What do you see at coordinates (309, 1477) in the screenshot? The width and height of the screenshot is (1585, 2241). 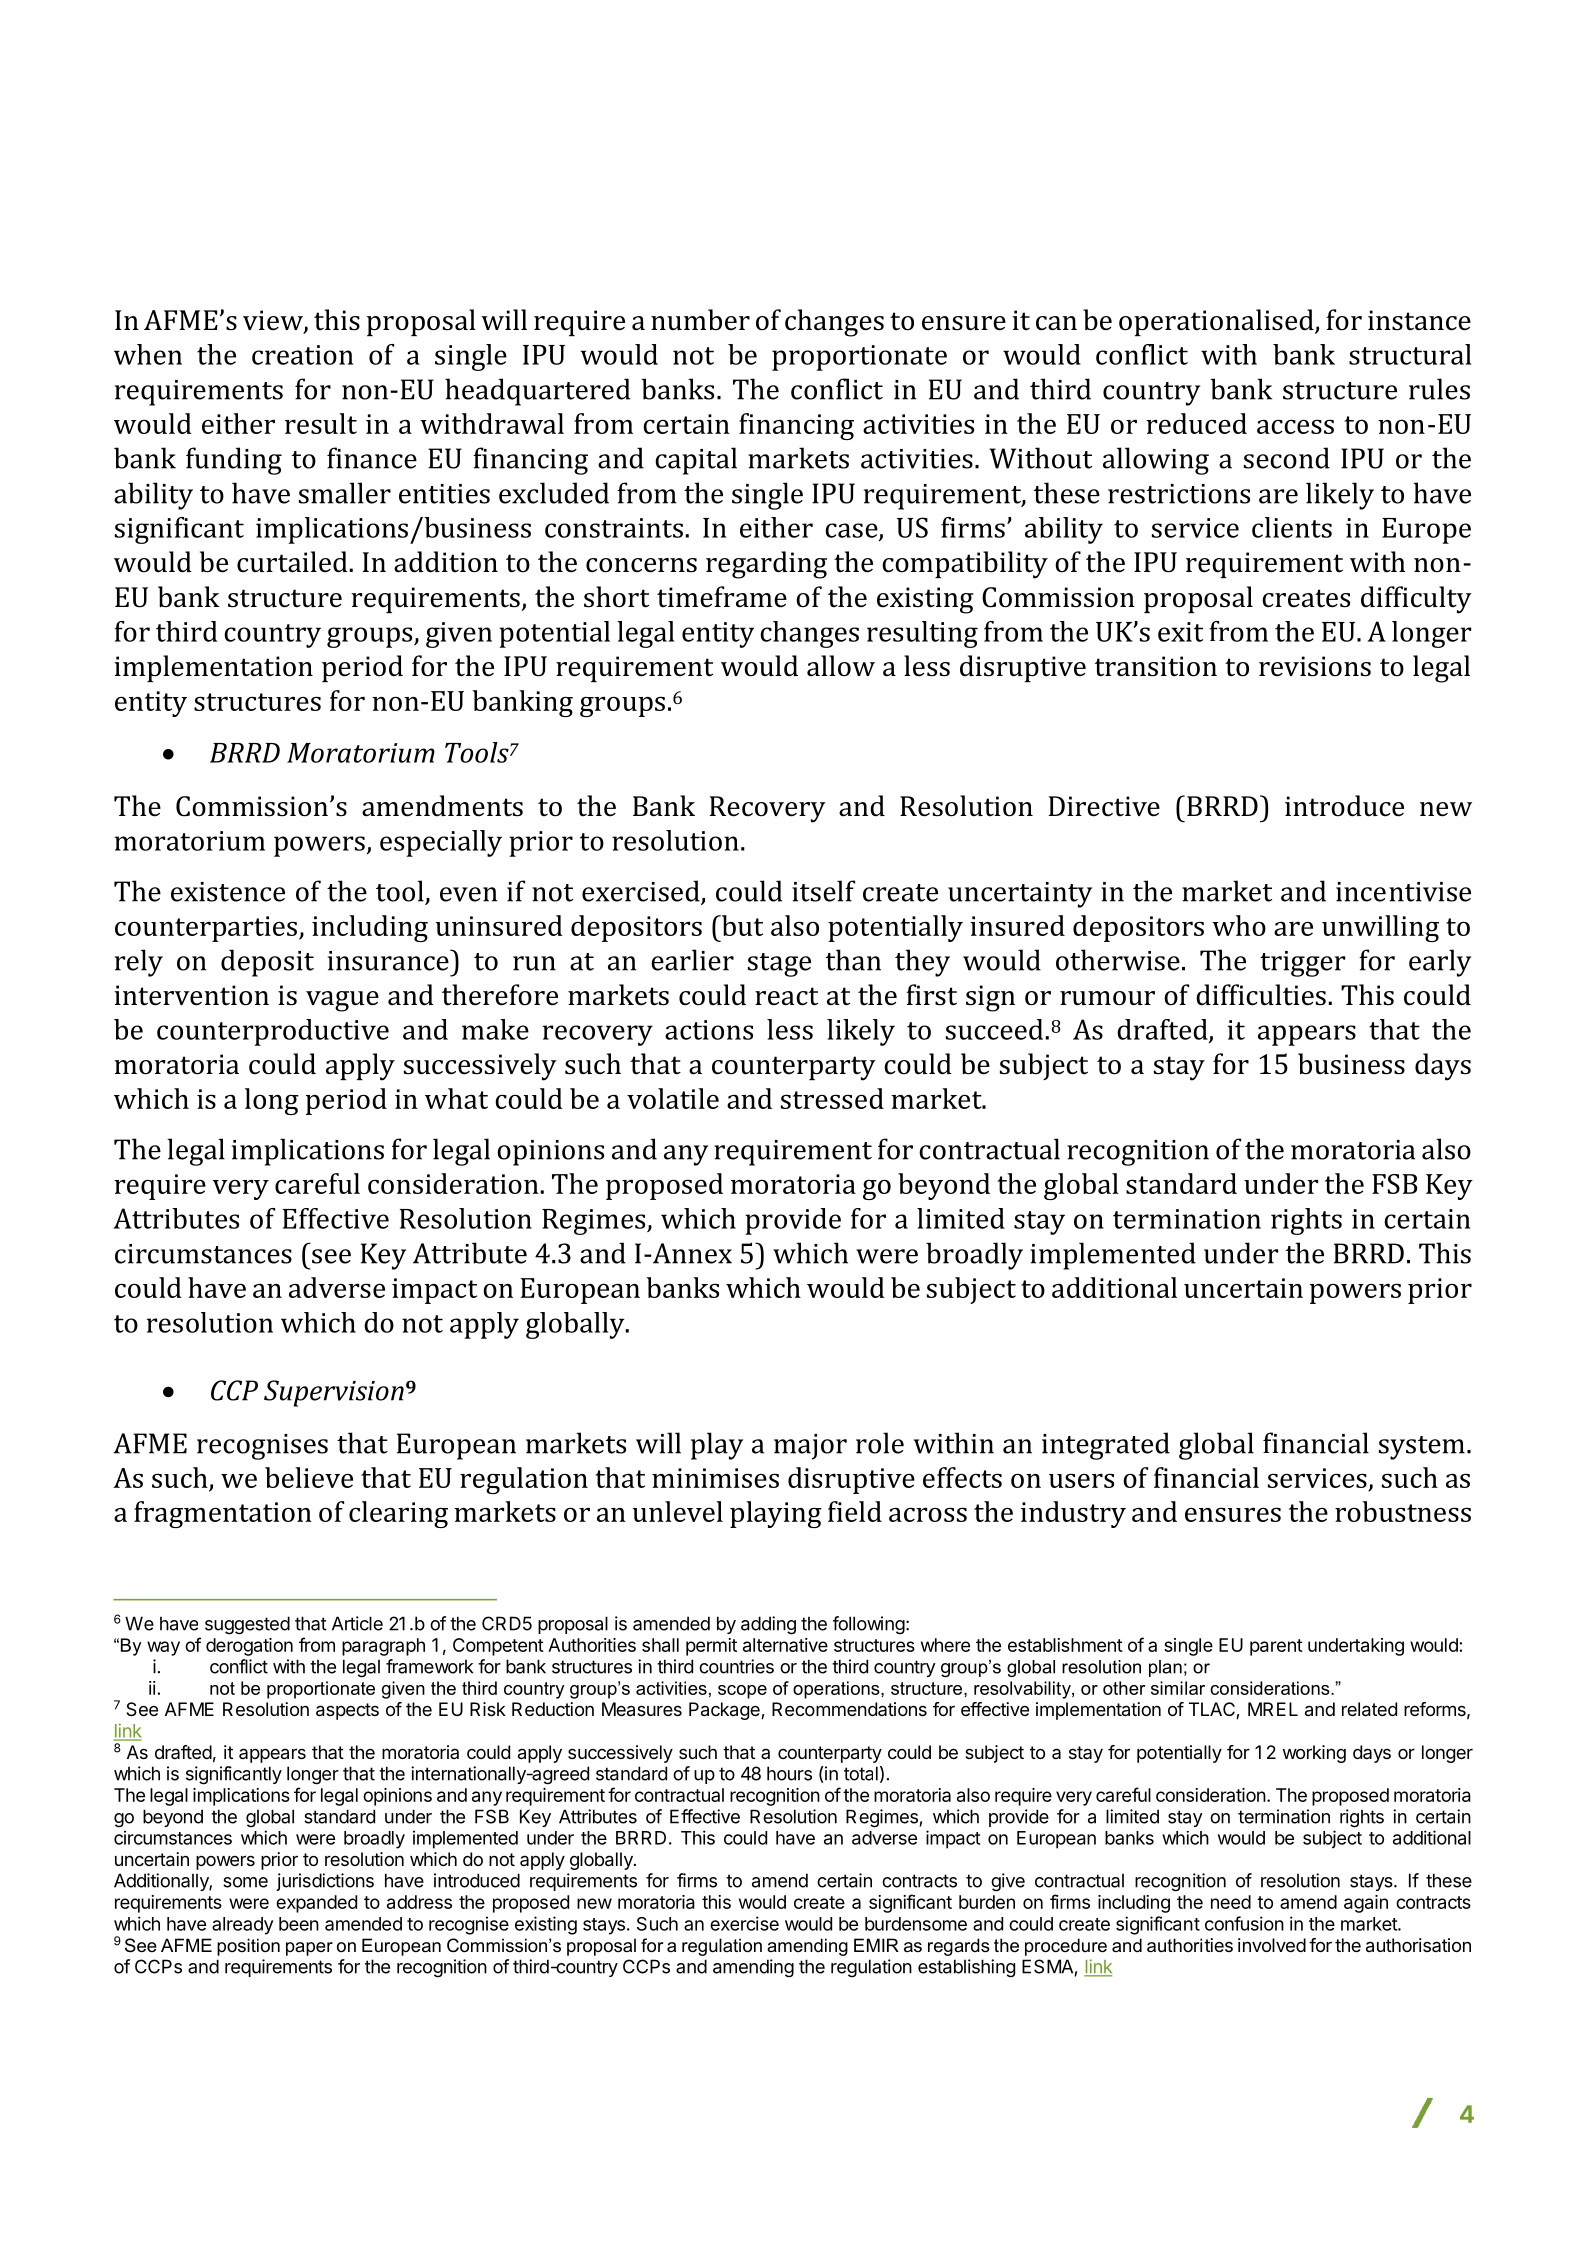 I see `believe` at bounding box center [309, 1477].
